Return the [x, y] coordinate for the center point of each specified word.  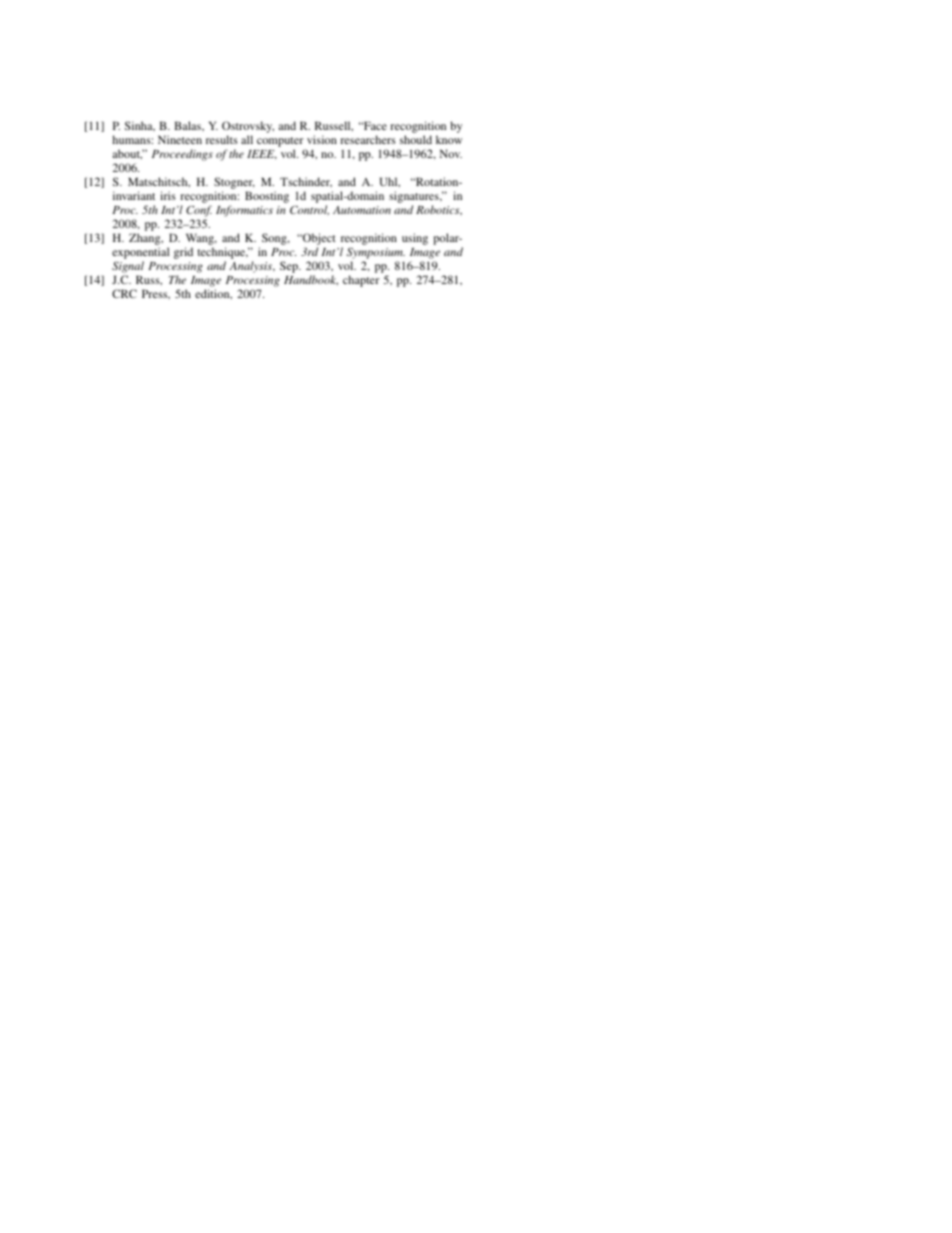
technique [222, 253]
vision [322, 139]
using [415, 239]
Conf [199, 211]
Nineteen [180, 139]
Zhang [146, 240]
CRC [124, 293]
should [416, 139]
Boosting [267, 197]
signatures [415, 198]
